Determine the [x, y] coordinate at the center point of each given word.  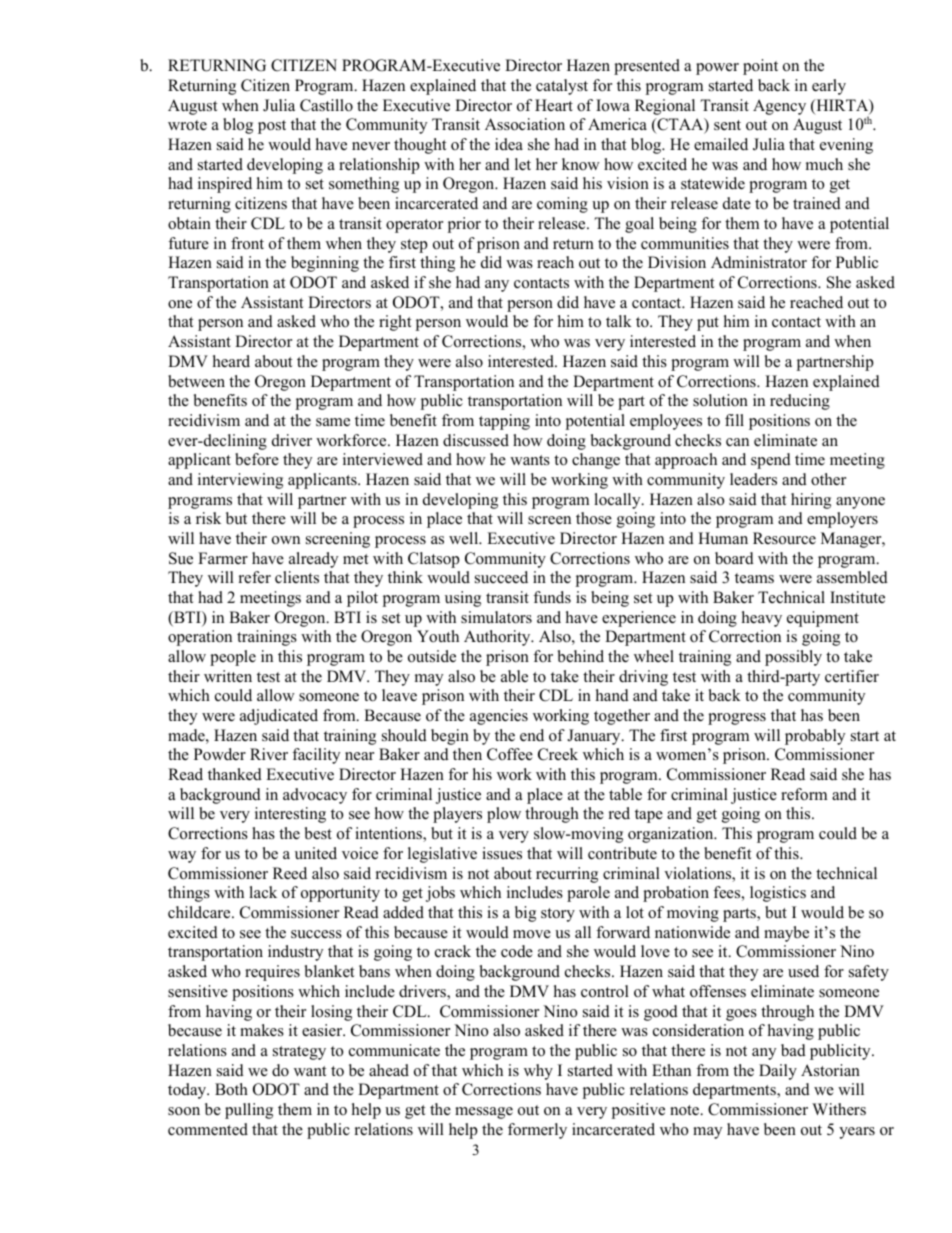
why [538, 1072]
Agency [779, 107]
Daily [778, 1072]
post [272, 127]
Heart [554, 105]
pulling [249, 1111]
